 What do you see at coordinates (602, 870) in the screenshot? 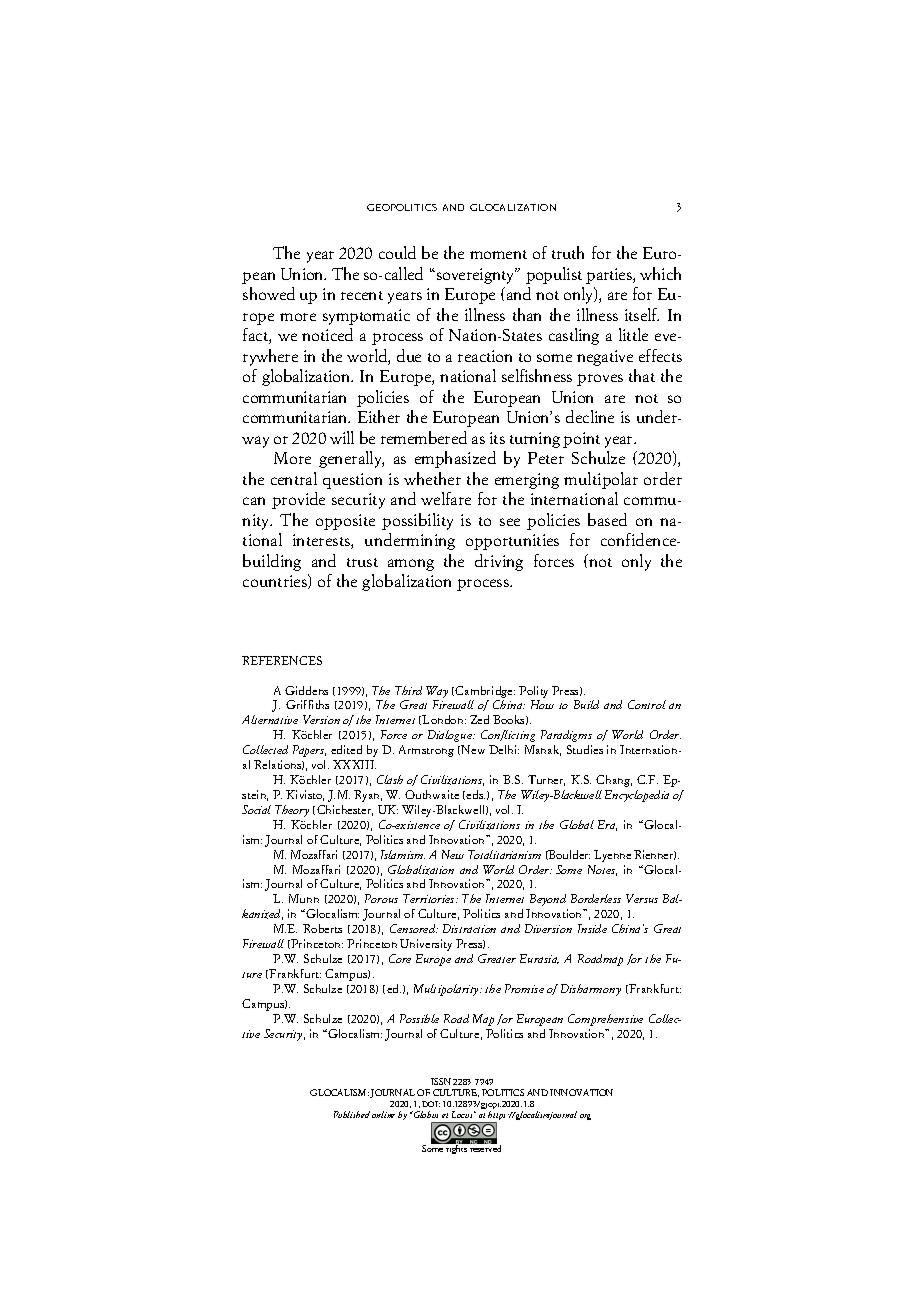
I see `Notes` at bounding box center [602, 870].
